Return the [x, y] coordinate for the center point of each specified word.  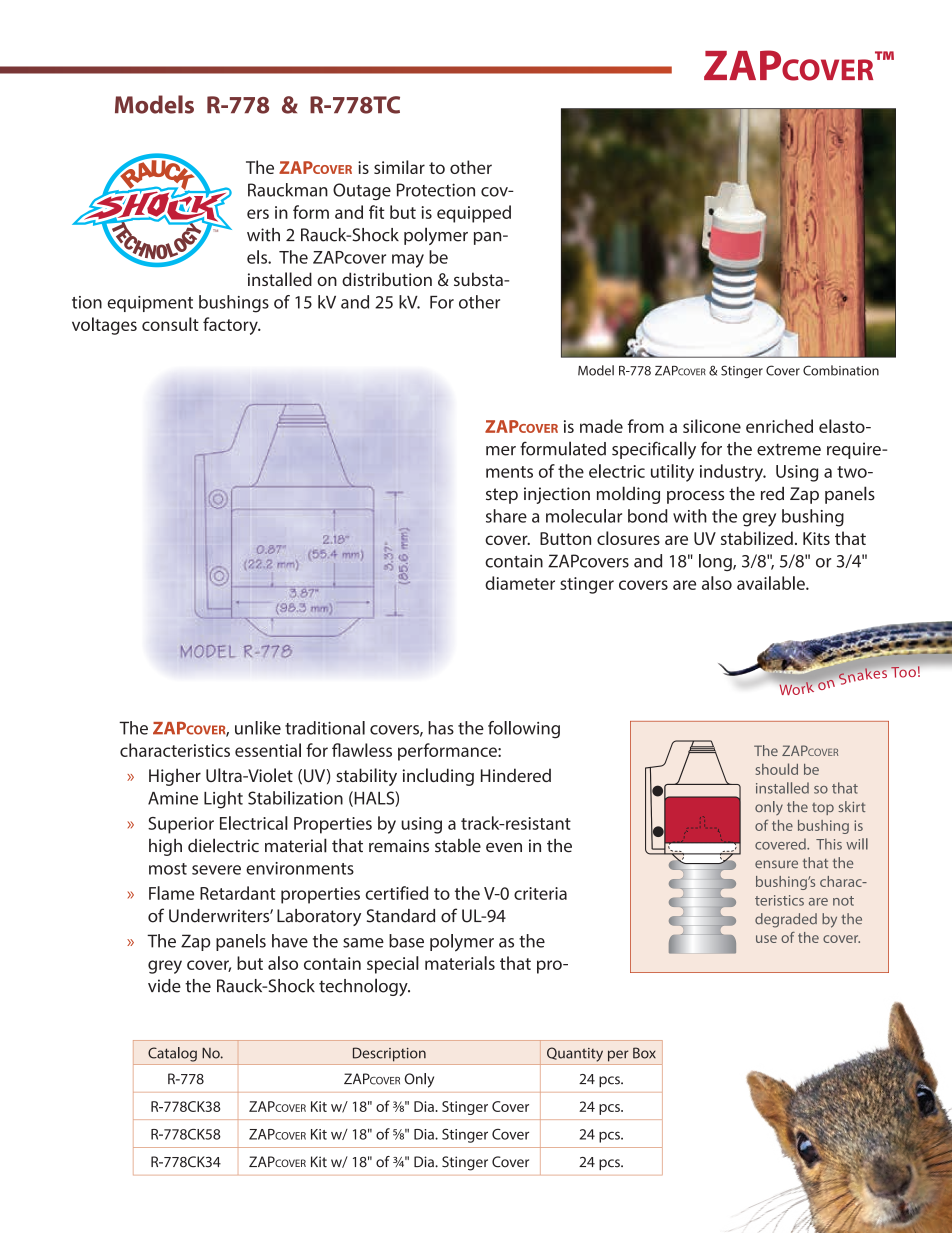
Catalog [172, 1054]
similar [399, 167]
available [772, 583]
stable [458, 845]
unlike [258, 728]
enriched [779, 426]
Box [644, 1053]
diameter [520, 583]
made [601, 426]
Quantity [575, 1054]
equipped [474, 214]
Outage [362, 191]
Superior [181, 825]
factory [231, 326]
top [823, 809]
